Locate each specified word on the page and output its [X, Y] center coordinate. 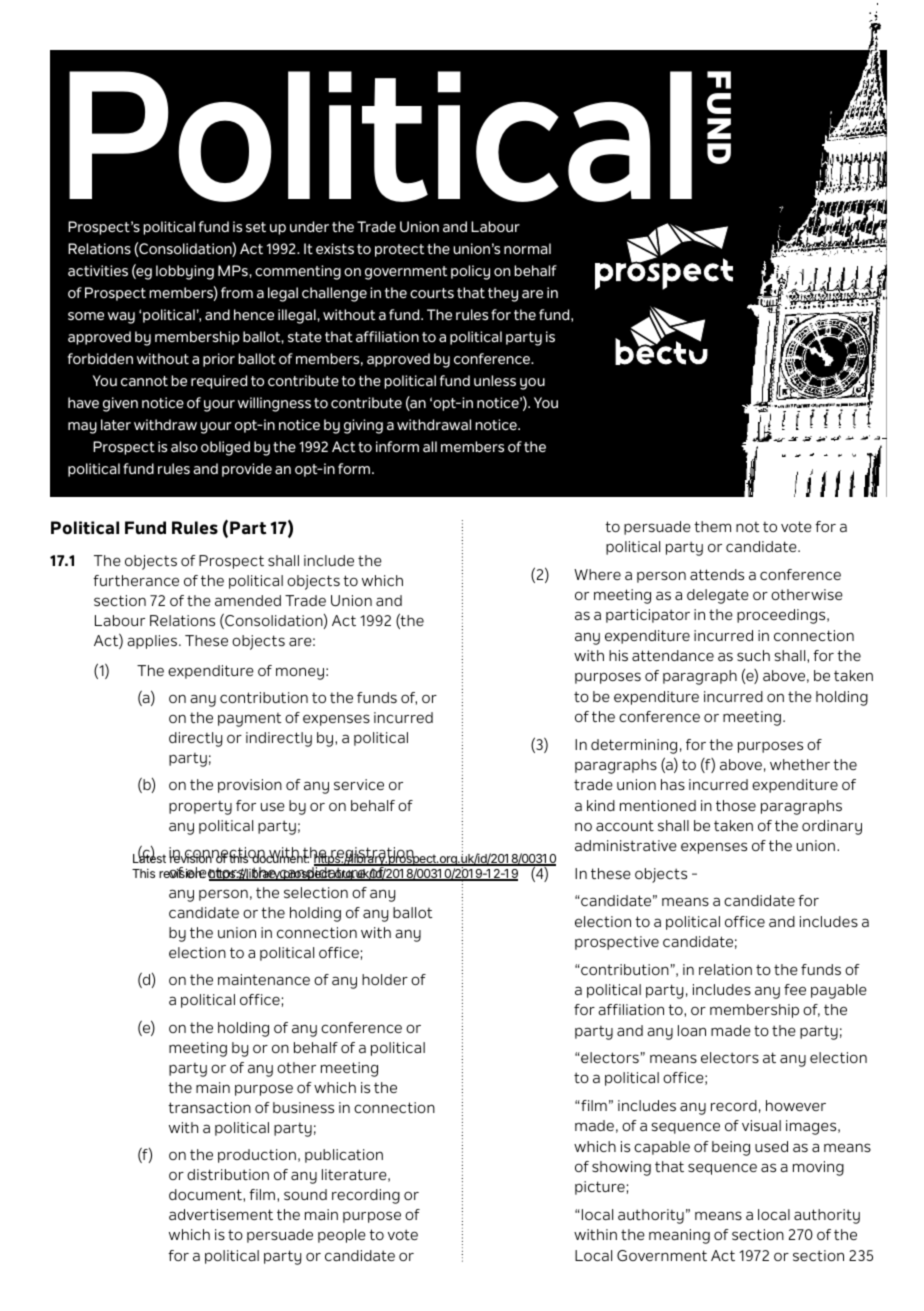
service [359, 784]
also [184, 446]
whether [800, 765]
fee [795, 989]
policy [470, 272]
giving [363, 426]
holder [385, 979]
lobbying [185, 272]
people [342, 1236]
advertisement [221, 1214]
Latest [149, 857]
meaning [679, 1236]
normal [527, 248]
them [712, 526]
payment [250, 720]
